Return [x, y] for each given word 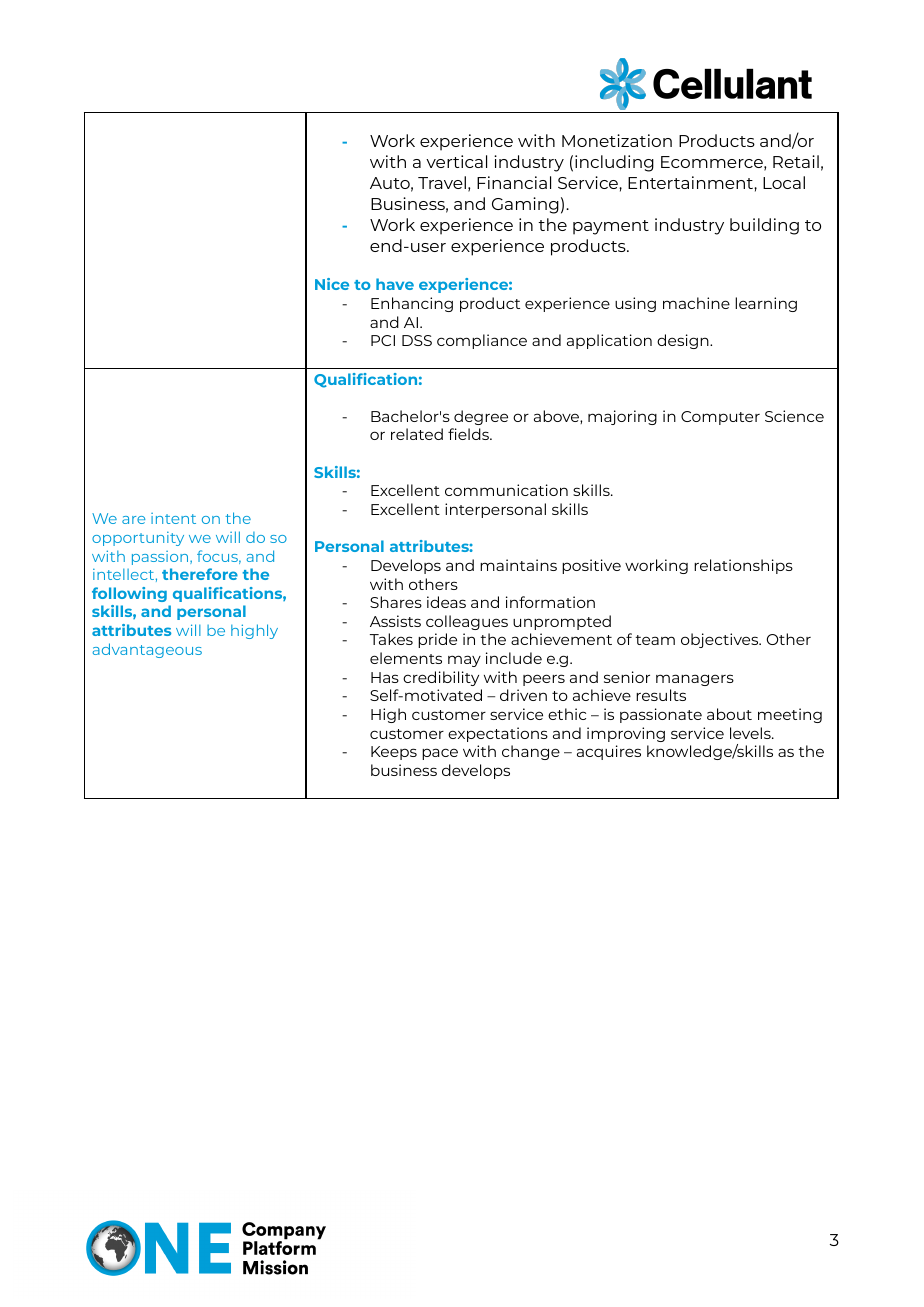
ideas [446, 602]
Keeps [394, 753]
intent [173, 518]
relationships [743, 566]
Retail [796, 161]
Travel [442, 182]
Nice [332, 284]
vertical [456, 161]
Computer [720, 418]
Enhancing [412, 304]
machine [696, 303]
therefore [200, 574]
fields [469, 434]
